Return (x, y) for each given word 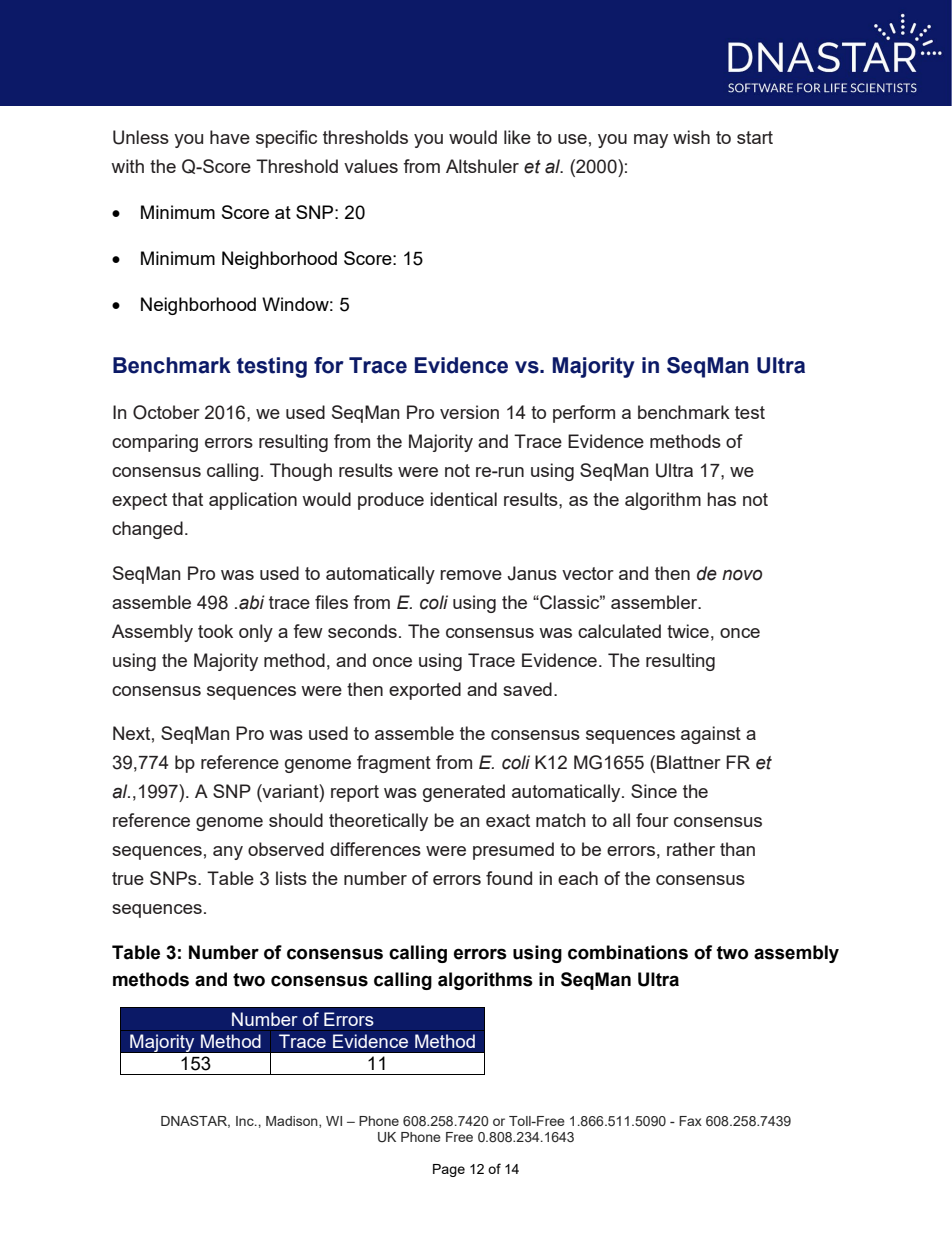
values (371, 166)
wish (691, 137)
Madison (293, 1122)
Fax (690, 1121)
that (187, 499)
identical (463, 499)
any (228, 853)
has (721, 499)
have (230, 137)
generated (464, 793)
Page (449, 1170)
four (652, 820)
